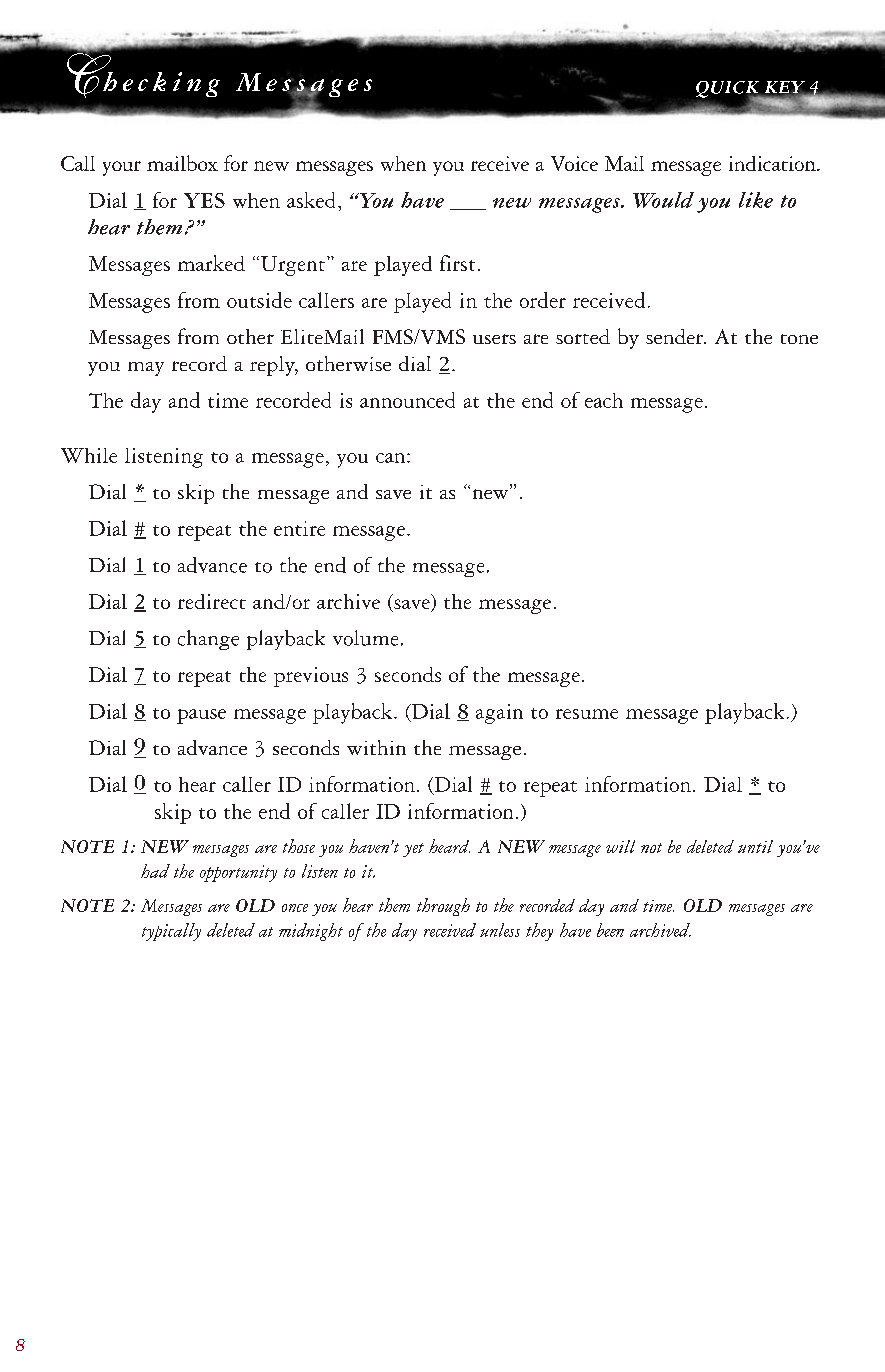 This screenshot has width=885, height=1372. What do you see at coordinates (212, 601) in the screenshot?
I see `redirect` at bounding box center [212, 601].
